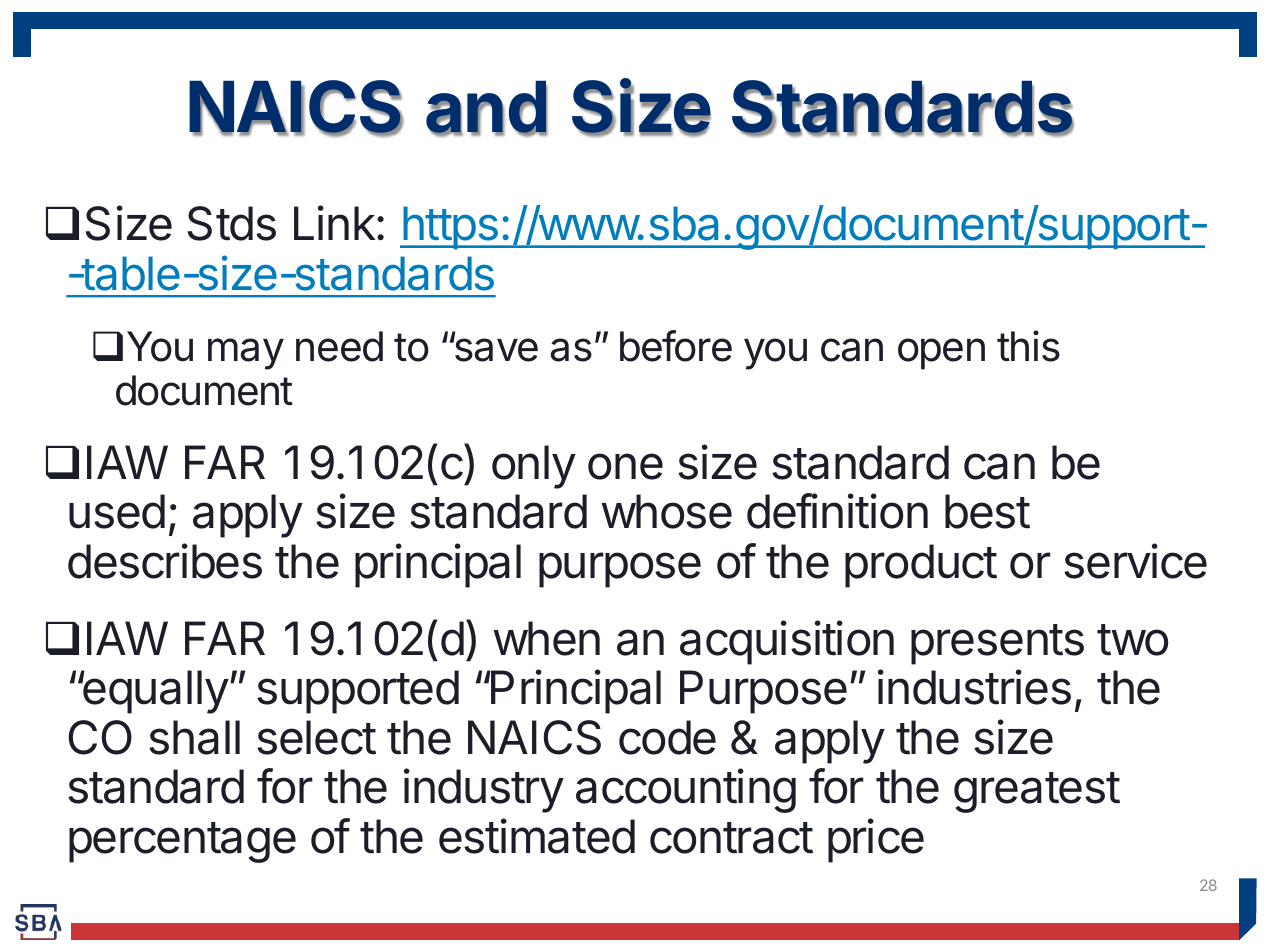  Describe the element at coordinates (335, 222) in the image. I see `Link` at that location.
